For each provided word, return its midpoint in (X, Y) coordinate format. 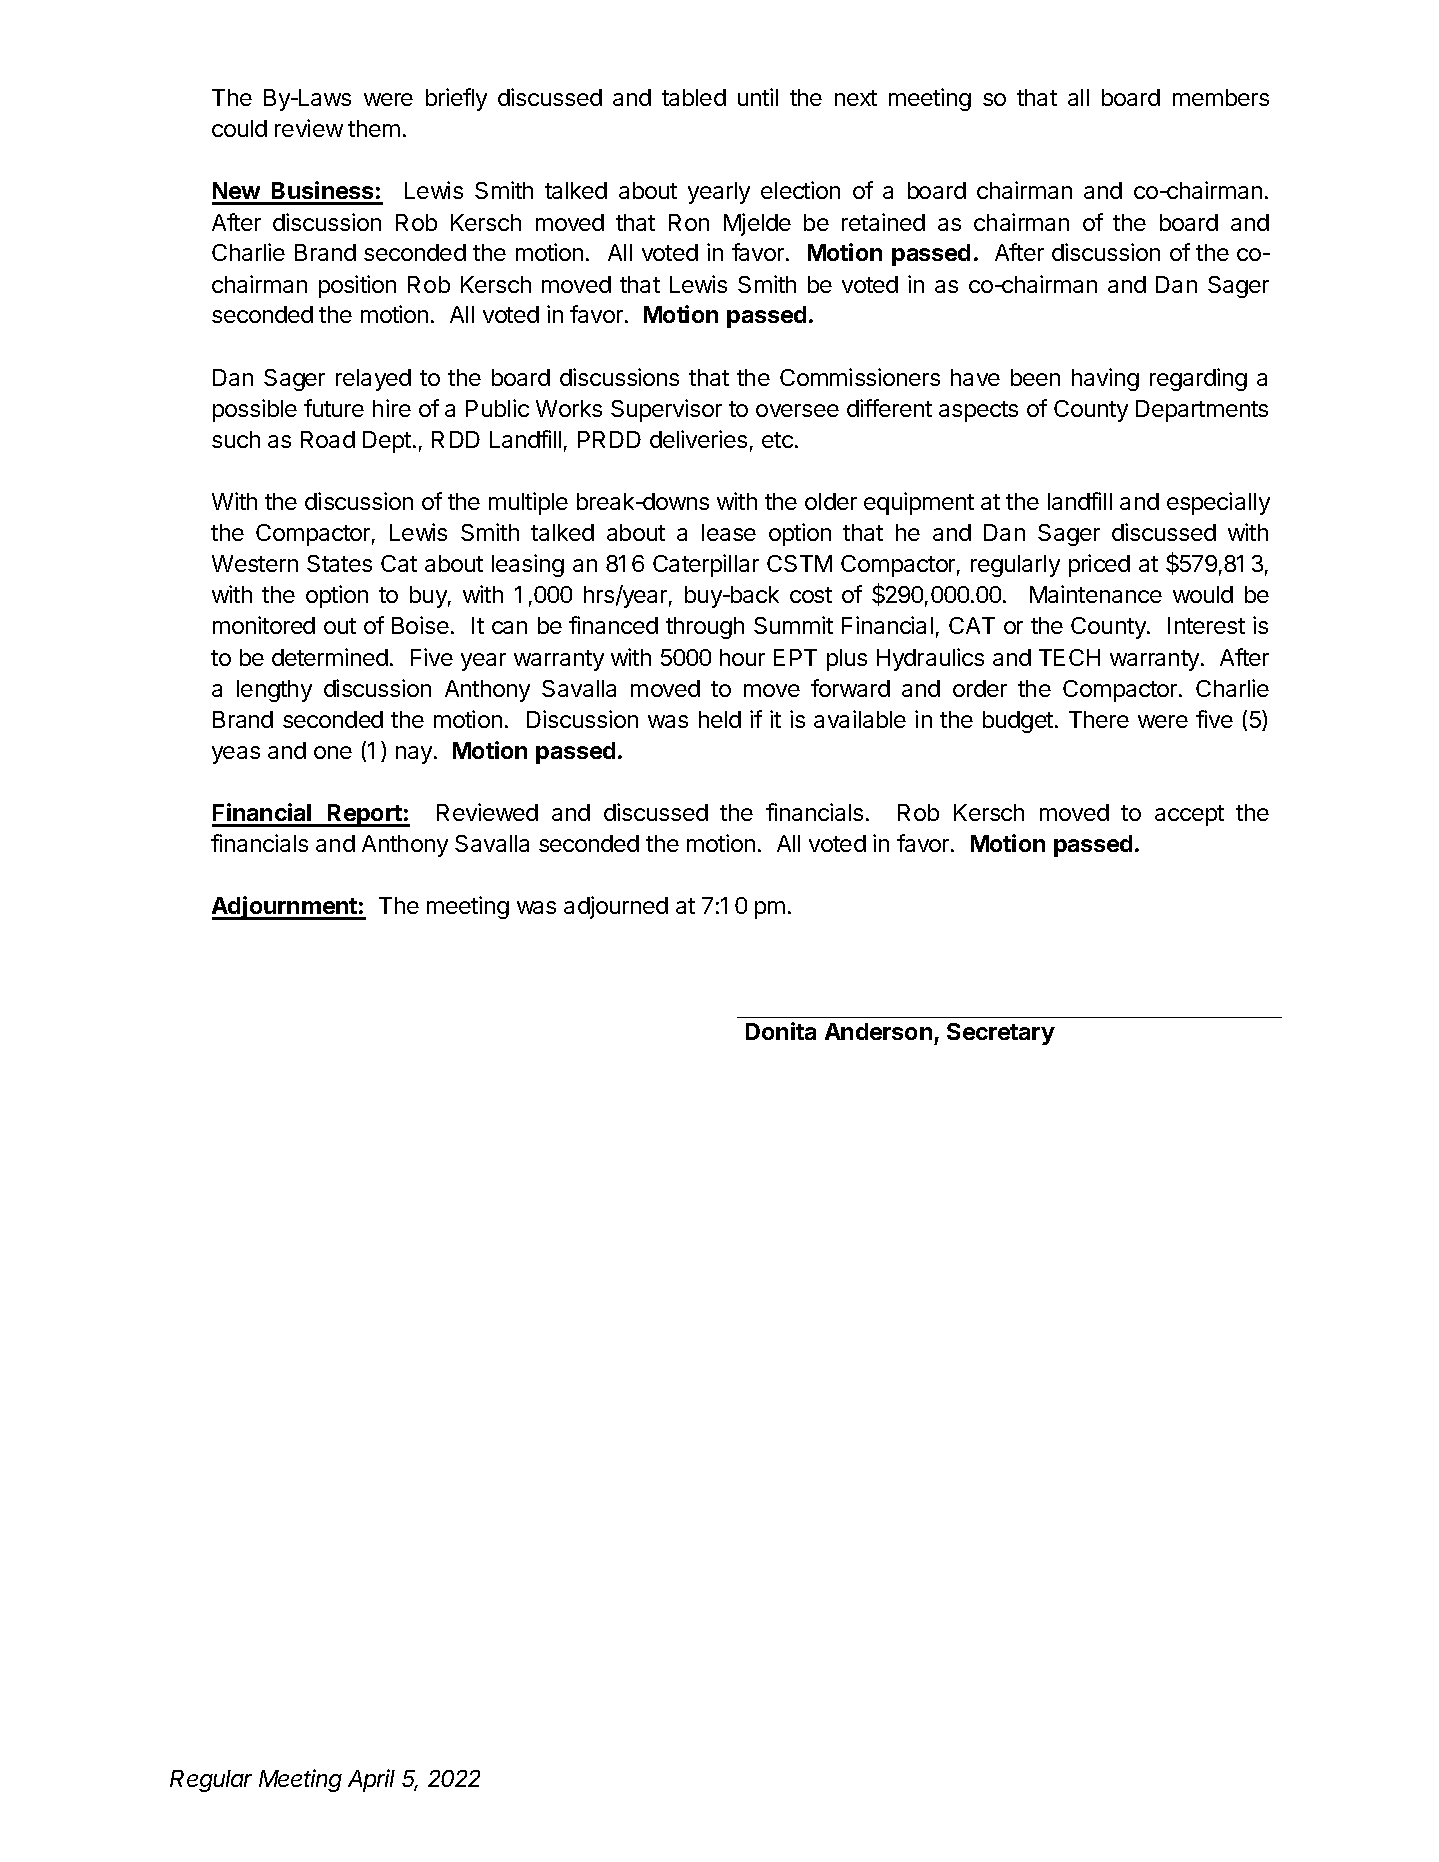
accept (1189, 815)
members (1221, 97)
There (1099, 719)
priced (1099, 565)
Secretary (1001, 1034)
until (758, 97)
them (374, 128)
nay (415, 755)
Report (364, 815)
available (860, 719)
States (339, 563)
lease (729, 532)
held (720, 719)
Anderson (878, 1031)
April (371, 1780)
